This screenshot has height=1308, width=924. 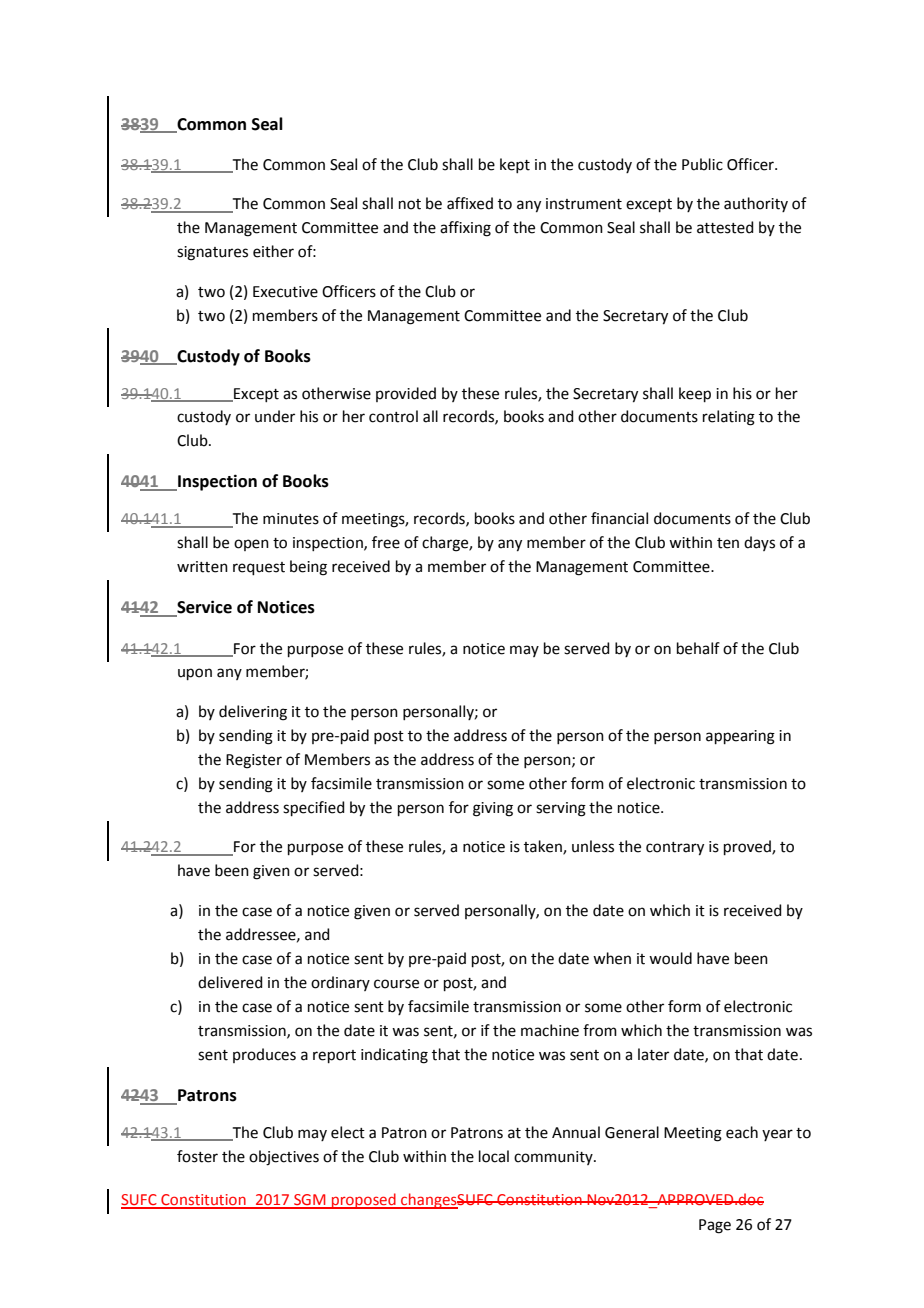 I want to click on either, so click(x=273, y=251).
